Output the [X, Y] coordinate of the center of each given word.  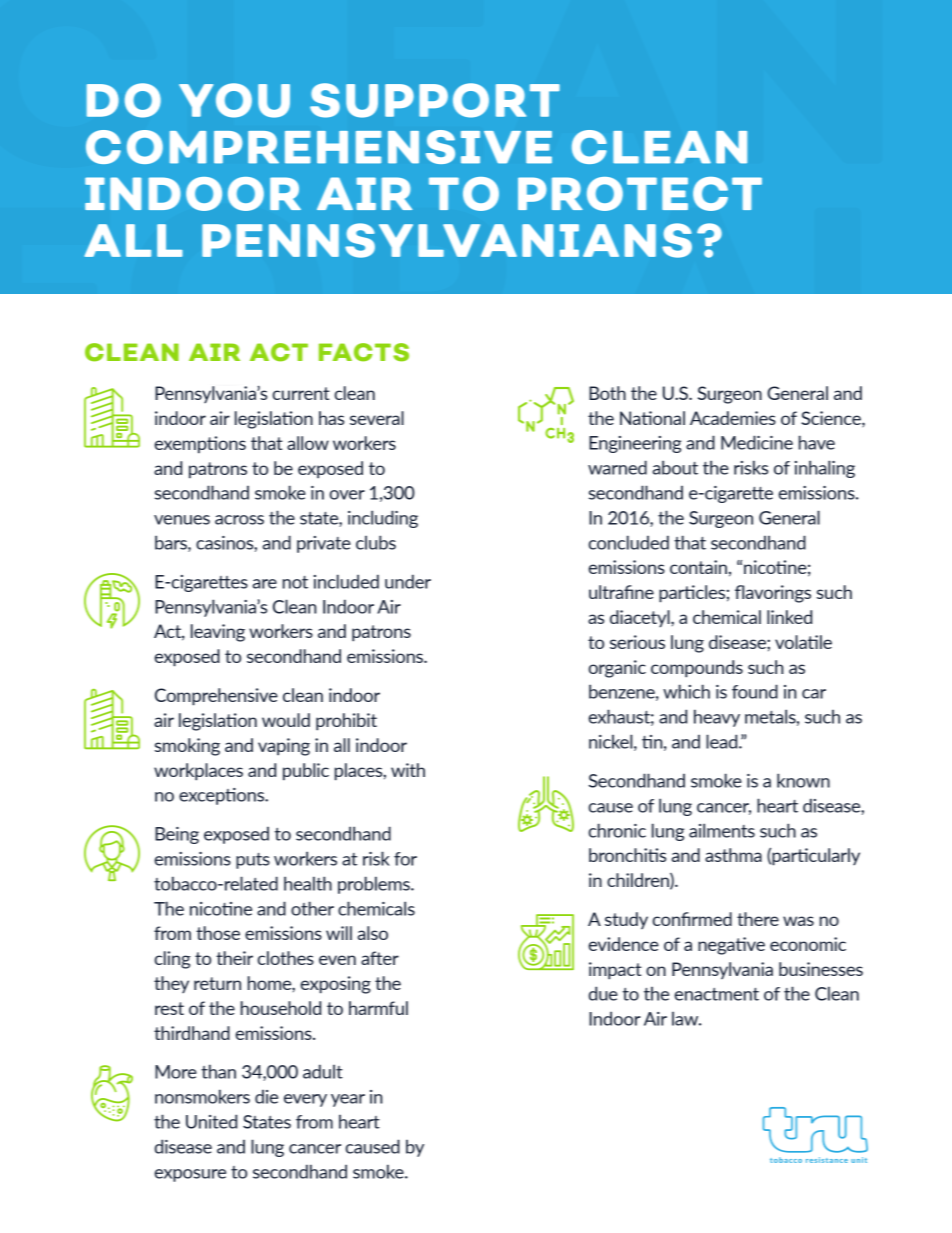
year [348, 1100]
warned [617, 467]
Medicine [757, 442]
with [408, 770]
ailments [722, 830]
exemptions [200, 445]
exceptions [223, 796]
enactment [716, 994]
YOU [234, 100]
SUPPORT [435, 100]
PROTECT [640, 194]
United [211, 1121]
